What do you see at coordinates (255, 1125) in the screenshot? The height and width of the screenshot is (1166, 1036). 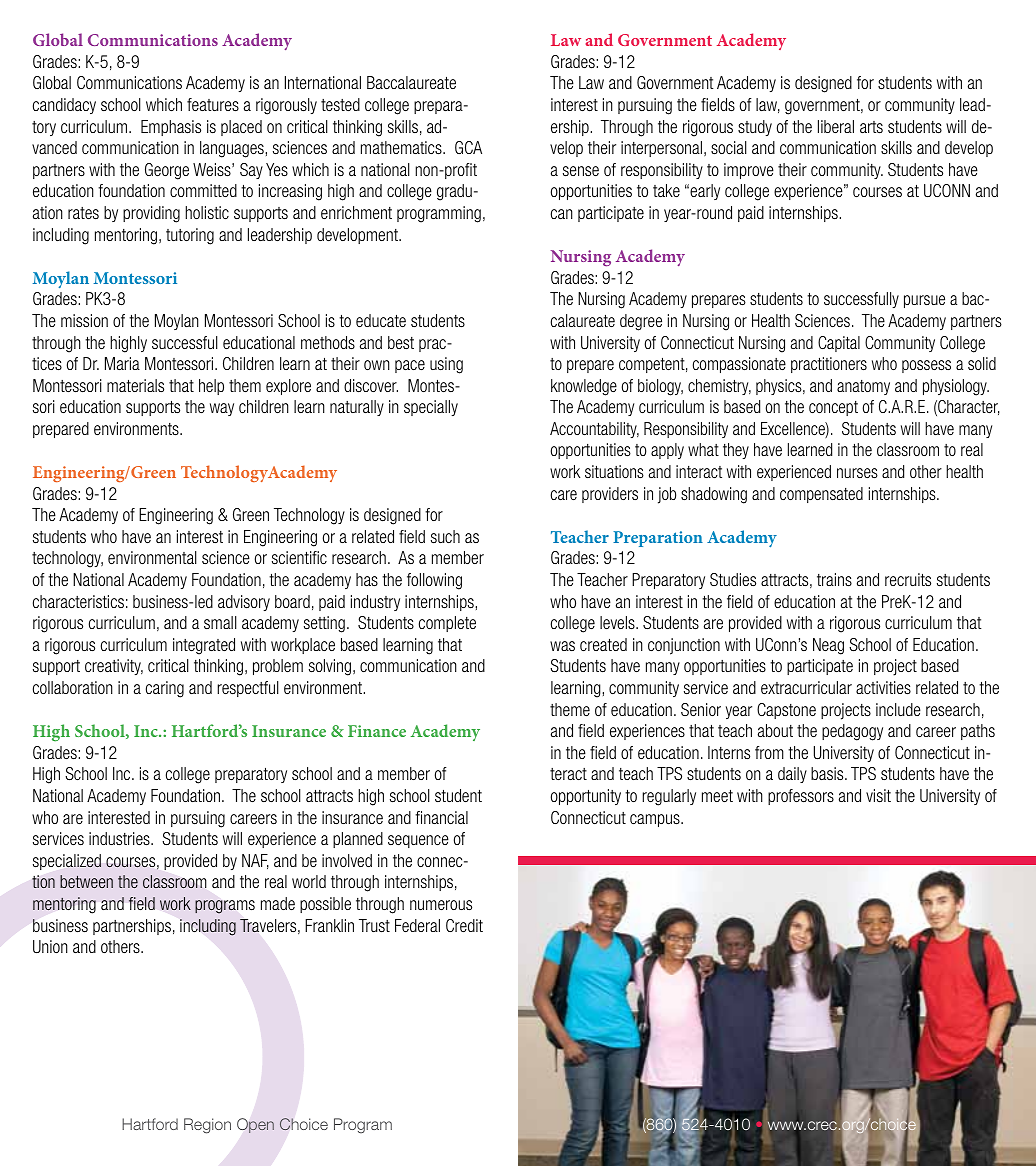 I see `Open` at bounding box center [255, 1125].
